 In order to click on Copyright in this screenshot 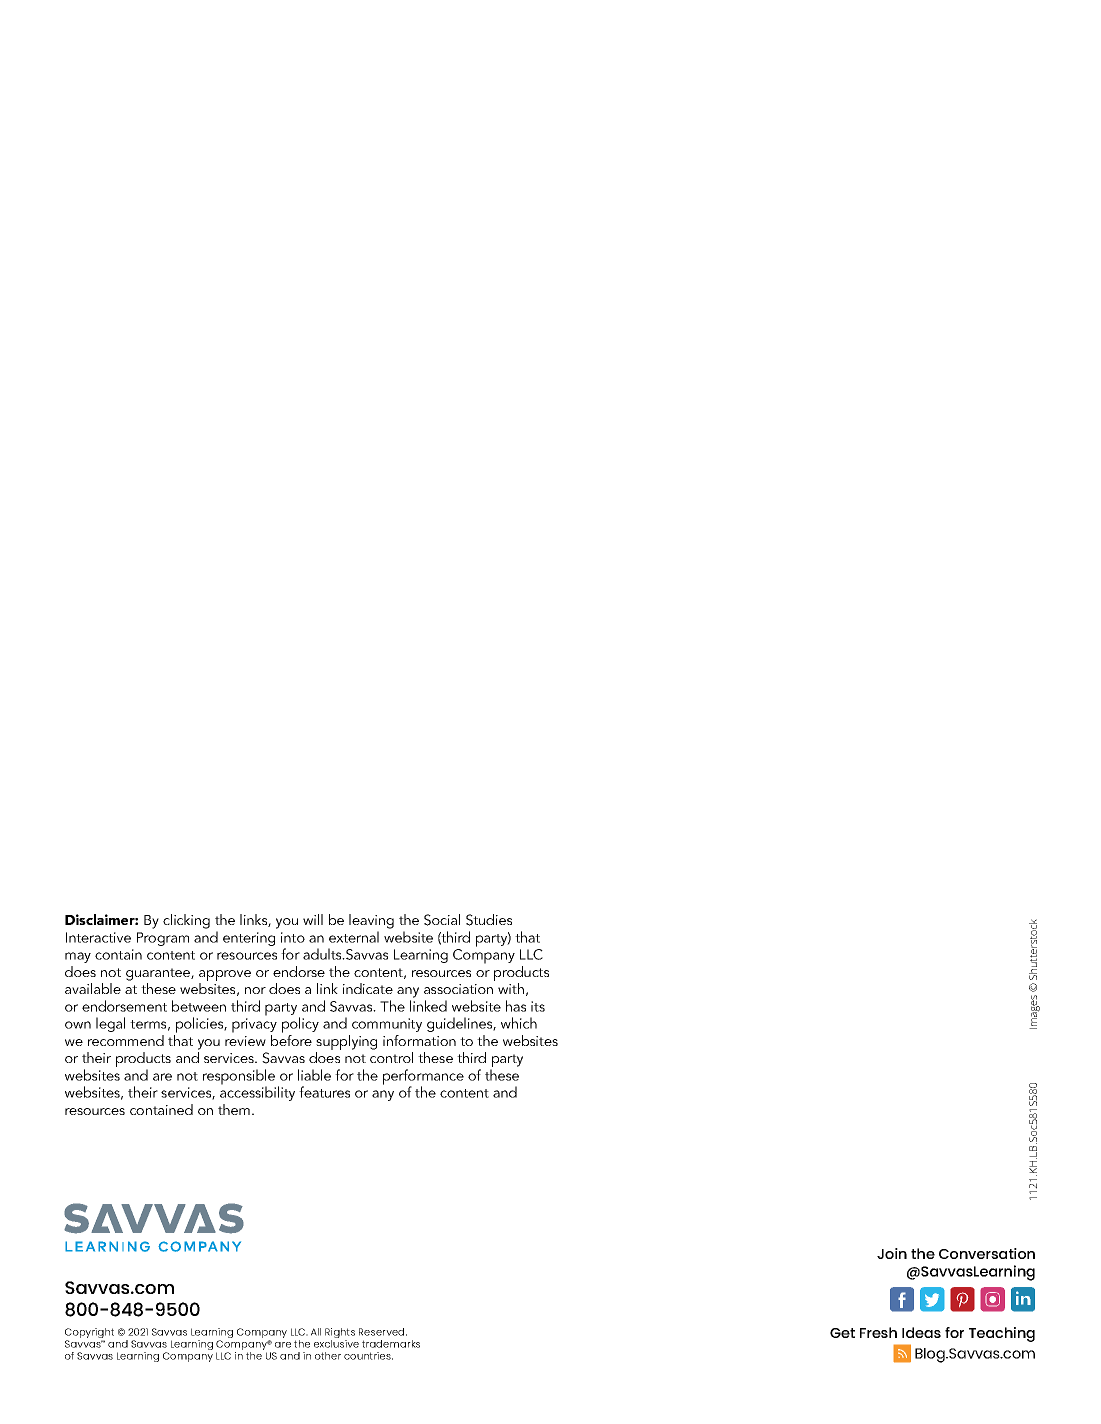, I will do `click(89, 1334)`.
